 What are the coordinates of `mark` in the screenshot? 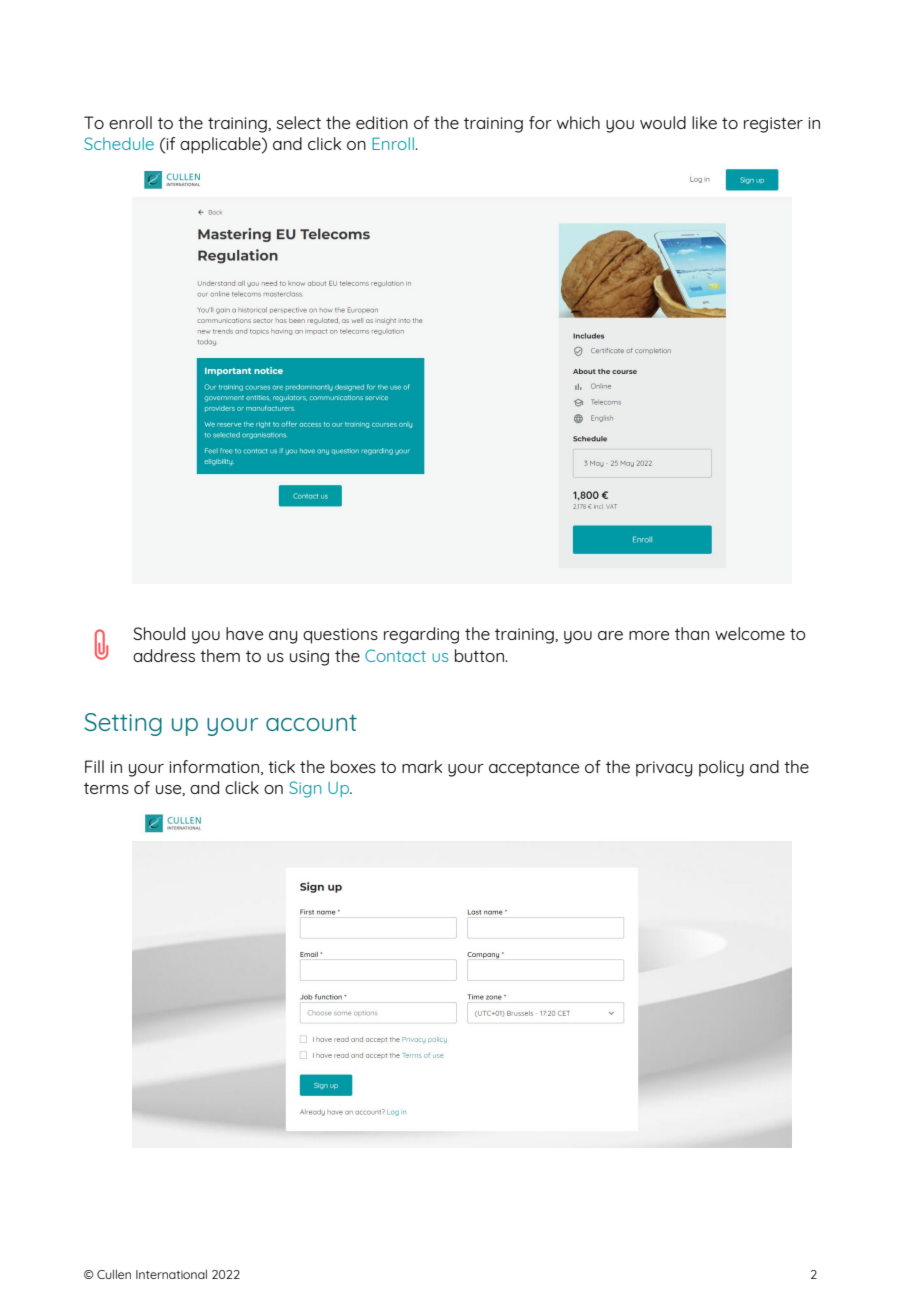 It's located at (422, 766).
